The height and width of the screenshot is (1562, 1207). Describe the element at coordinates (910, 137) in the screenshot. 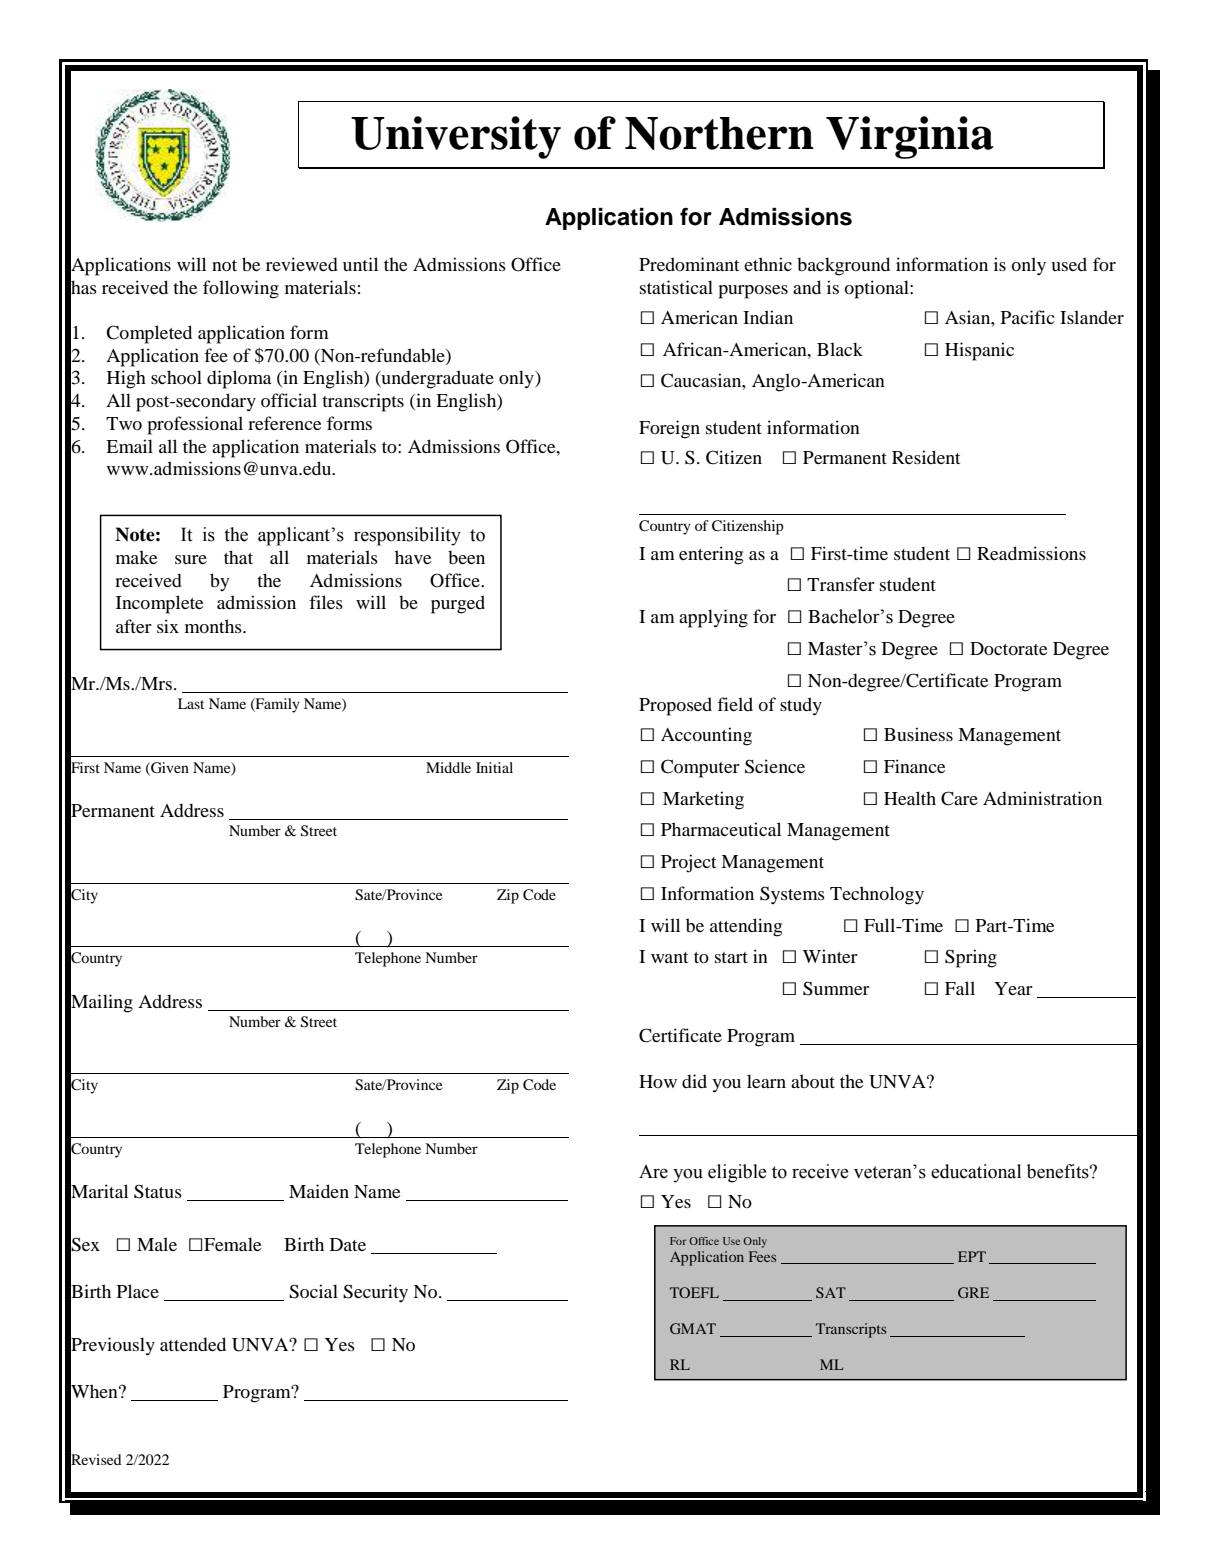

I see `Virginia` at that location.
